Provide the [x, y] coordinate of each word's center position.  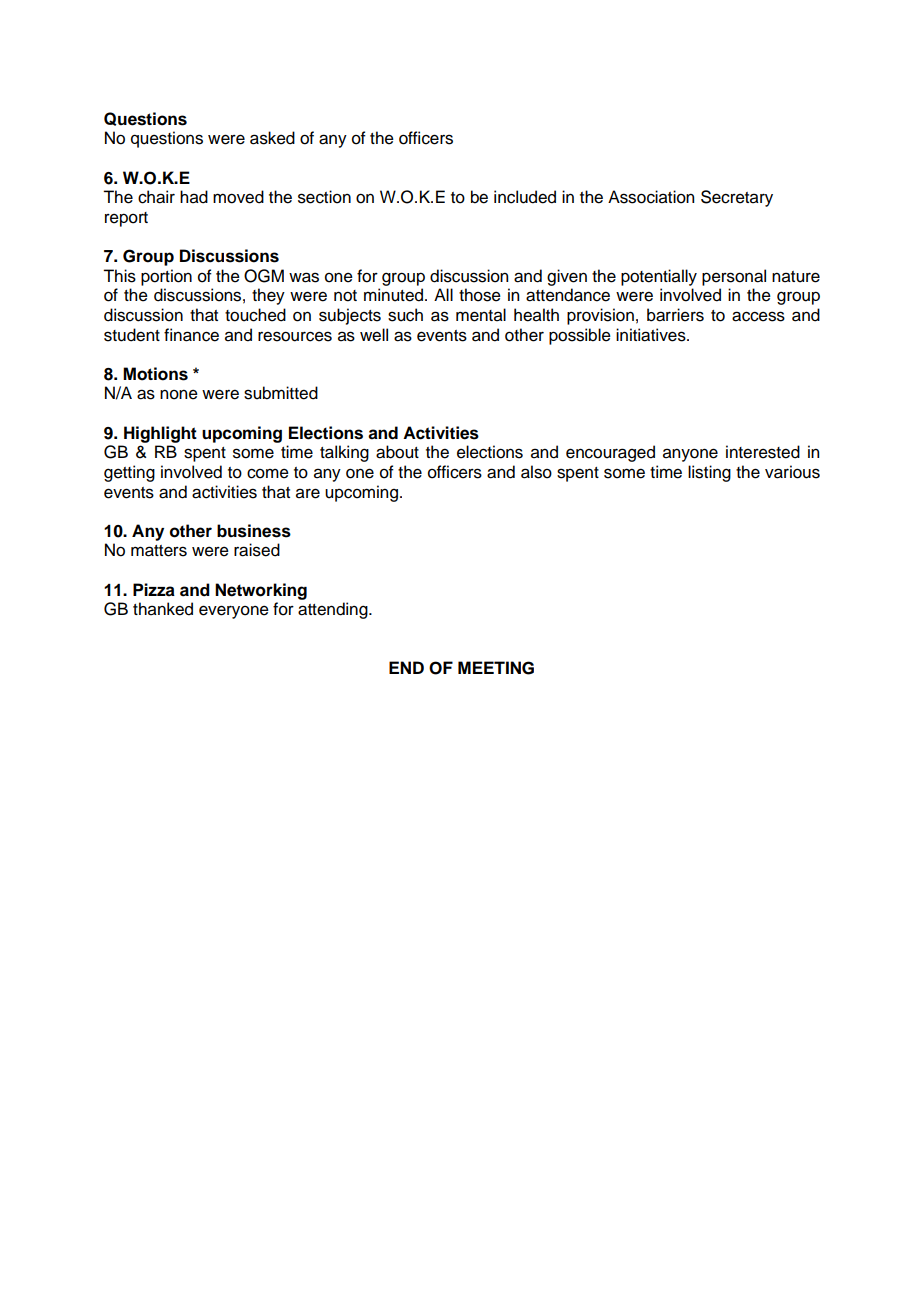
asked [272, 138]
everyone [234, 612]
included [525, 197]
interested [763, 452]
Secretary [737, 198]
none [179, 394]
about [397, 452]
